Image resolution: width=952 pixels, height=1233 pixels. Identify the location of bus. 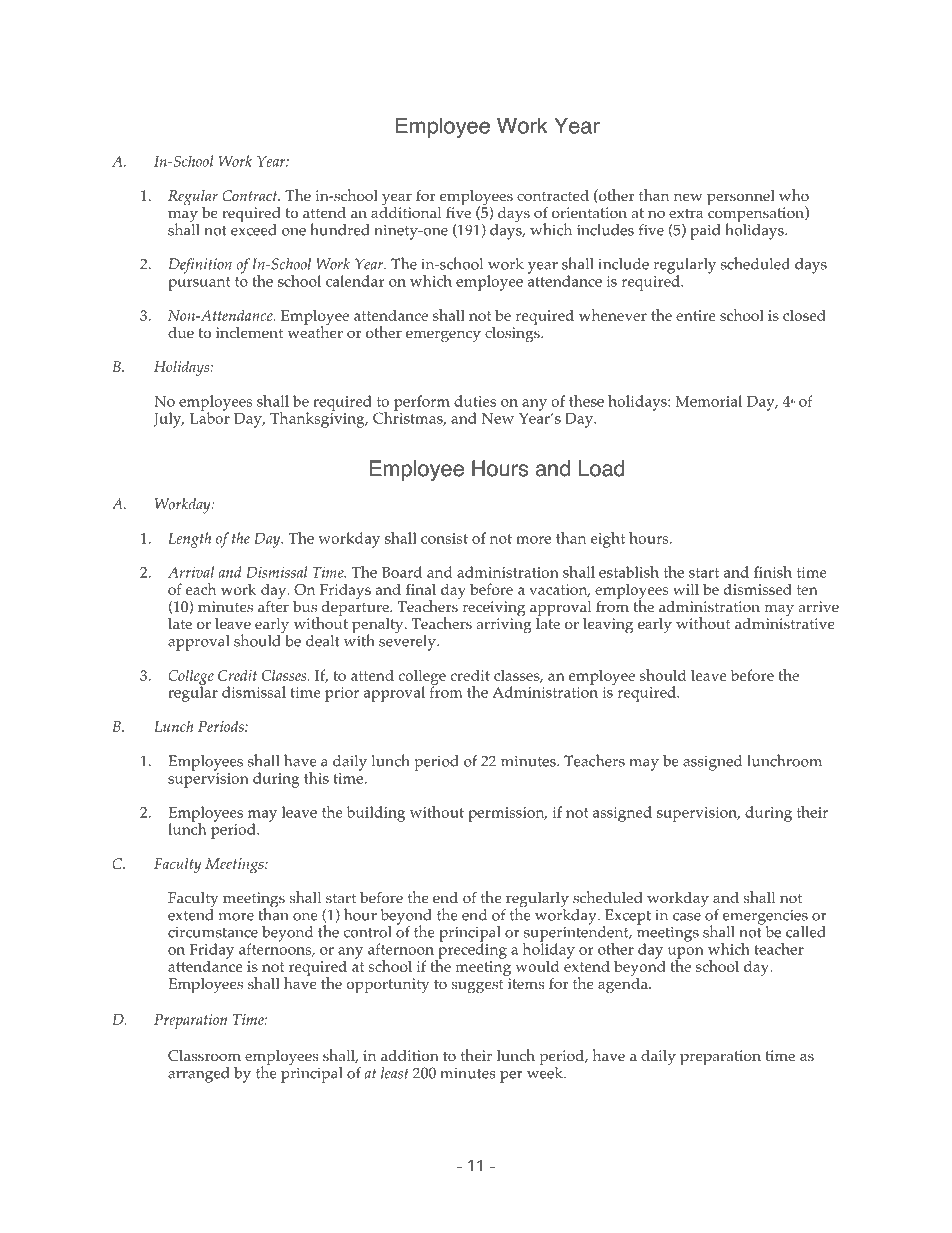
(305, 606).
